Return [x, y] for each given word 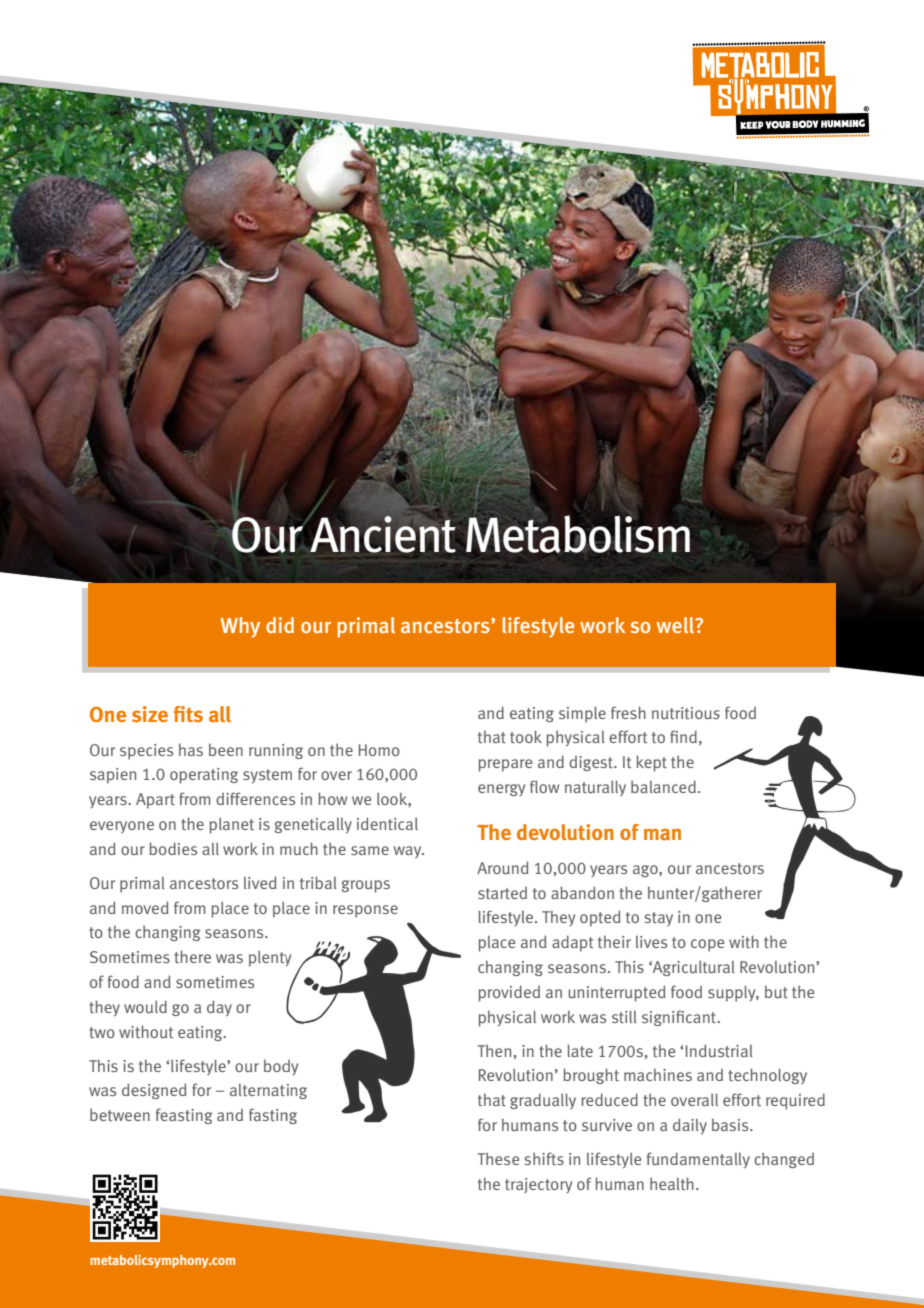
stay [659, 919]
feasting [184, 1116]
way [409, 852]
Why [240, 627]
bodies [173, 848]
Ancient [383, 534]
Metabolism [578, 534]
